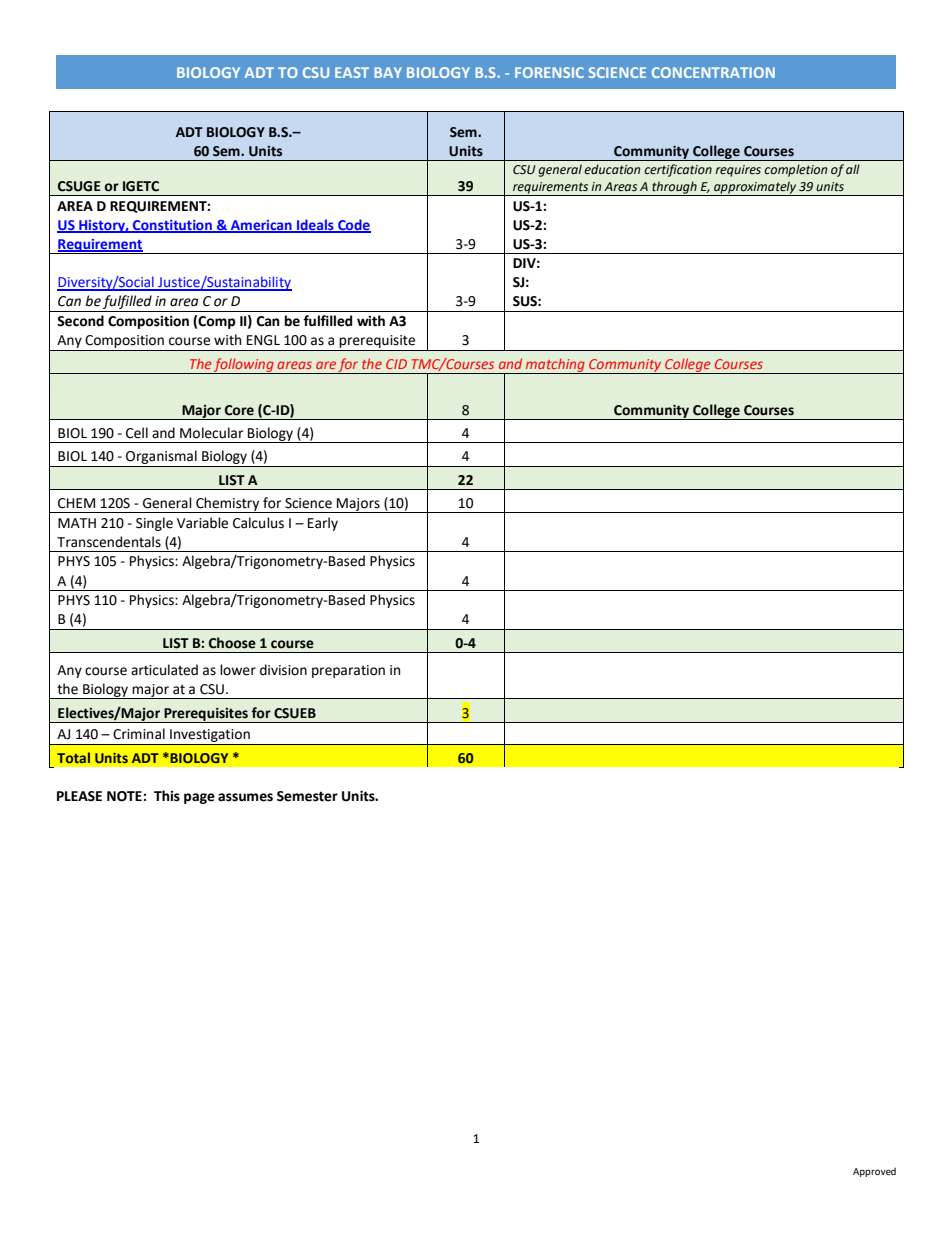  I want to click on Early, so click(323, 524).
